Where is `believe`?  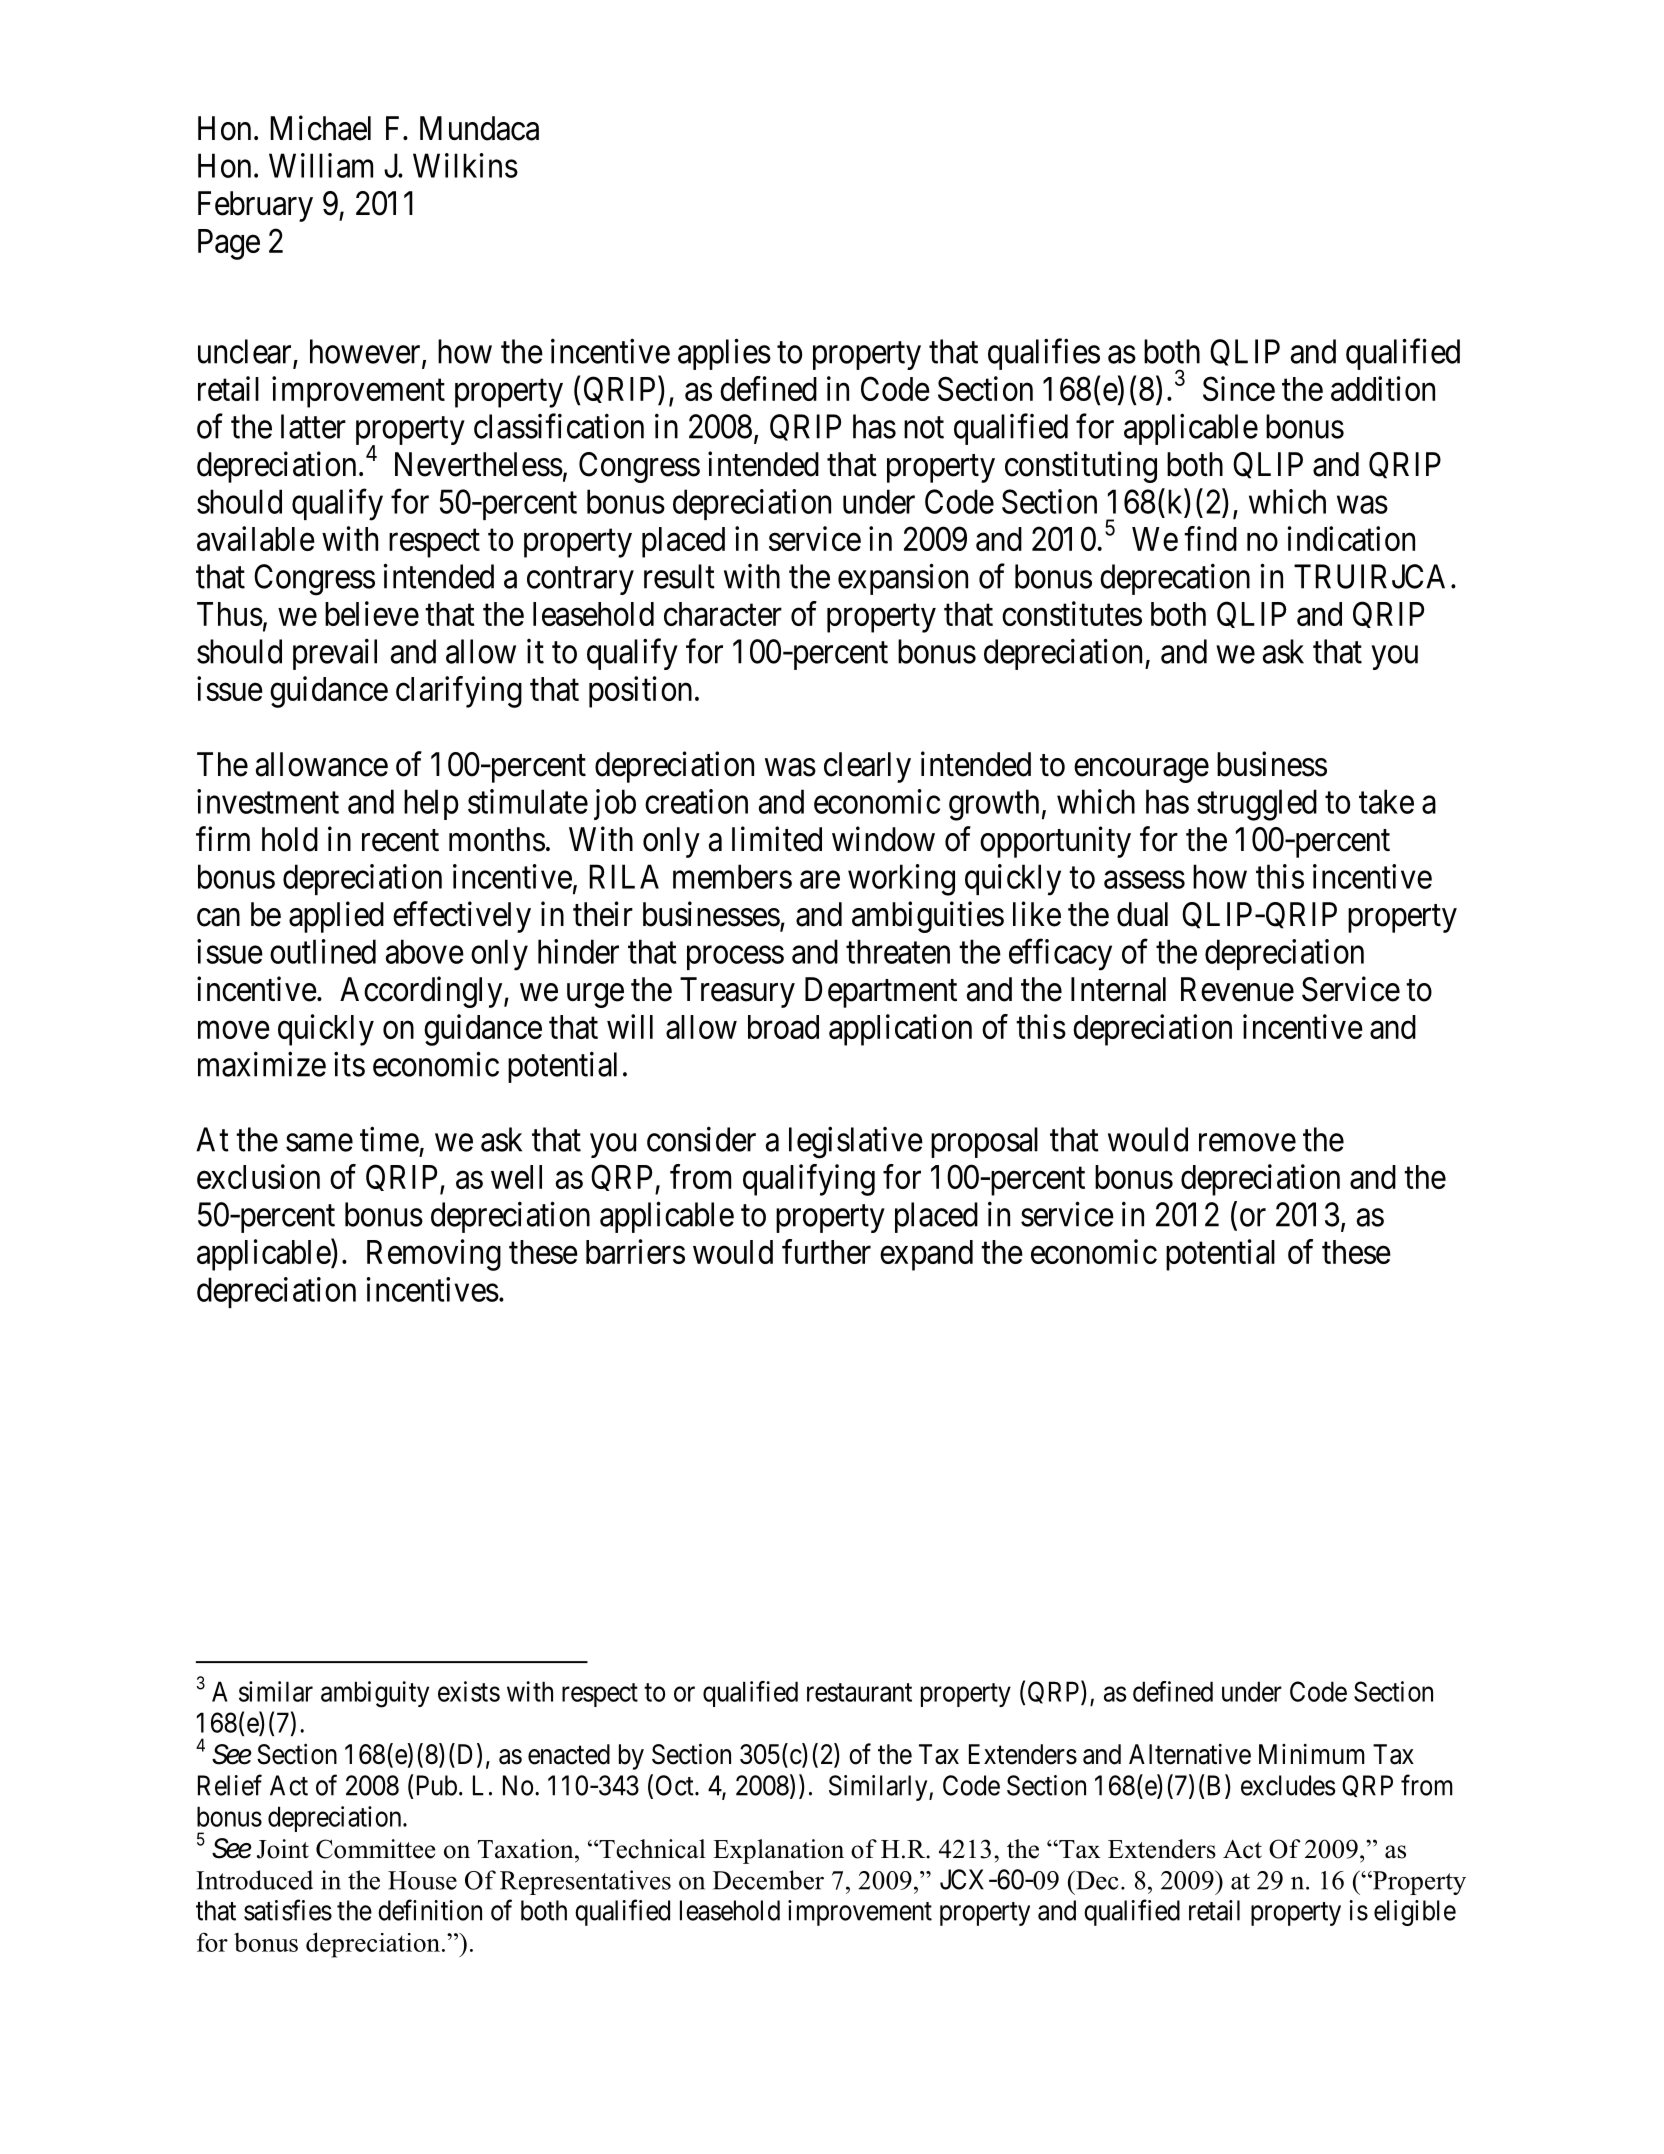
believe is located at coordinates (372, 613).
